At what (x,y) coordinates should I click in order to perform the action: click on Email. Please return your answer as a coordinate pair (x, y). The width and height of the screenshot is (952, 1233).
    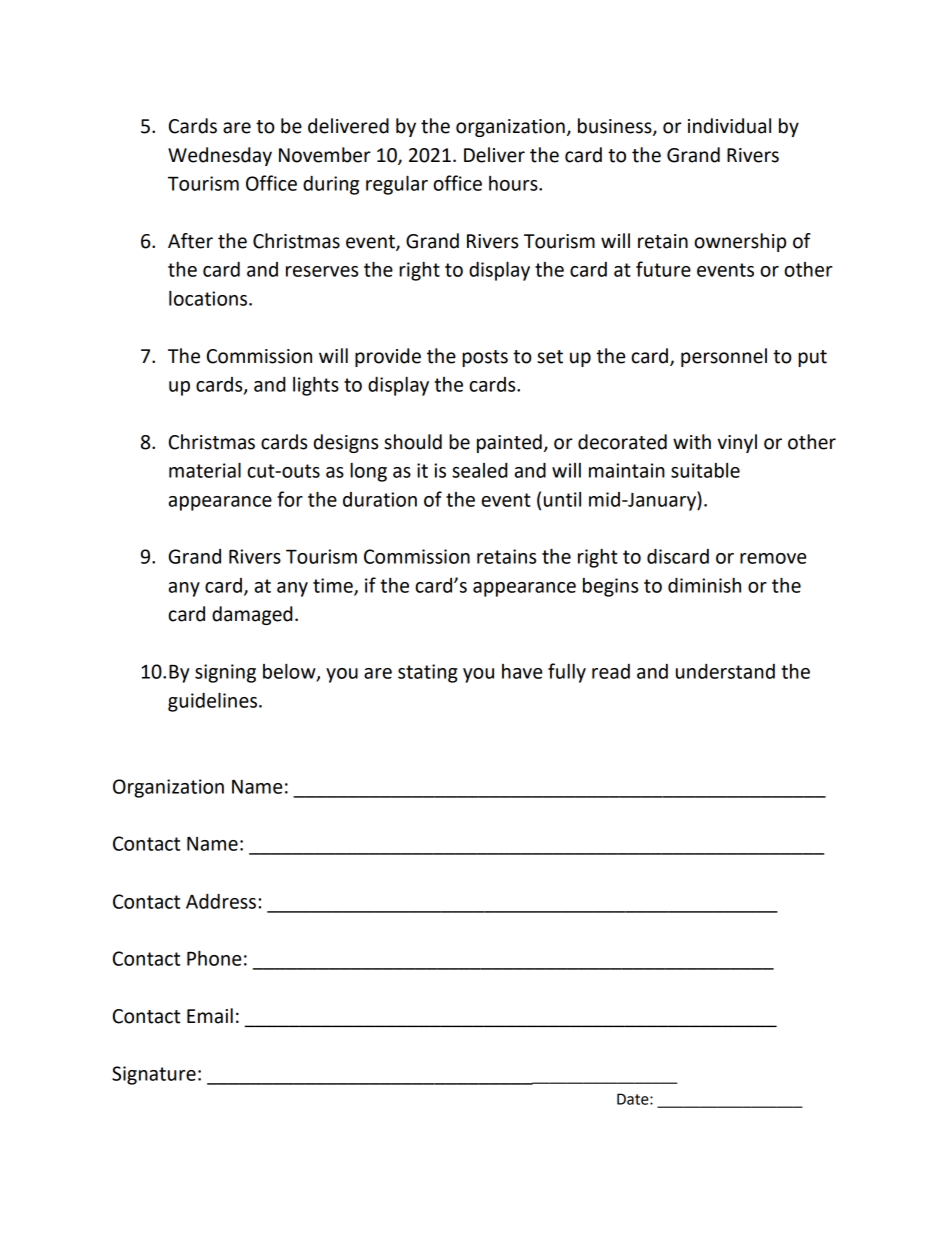
    Looking at the image, I should click on (210, 1016).
